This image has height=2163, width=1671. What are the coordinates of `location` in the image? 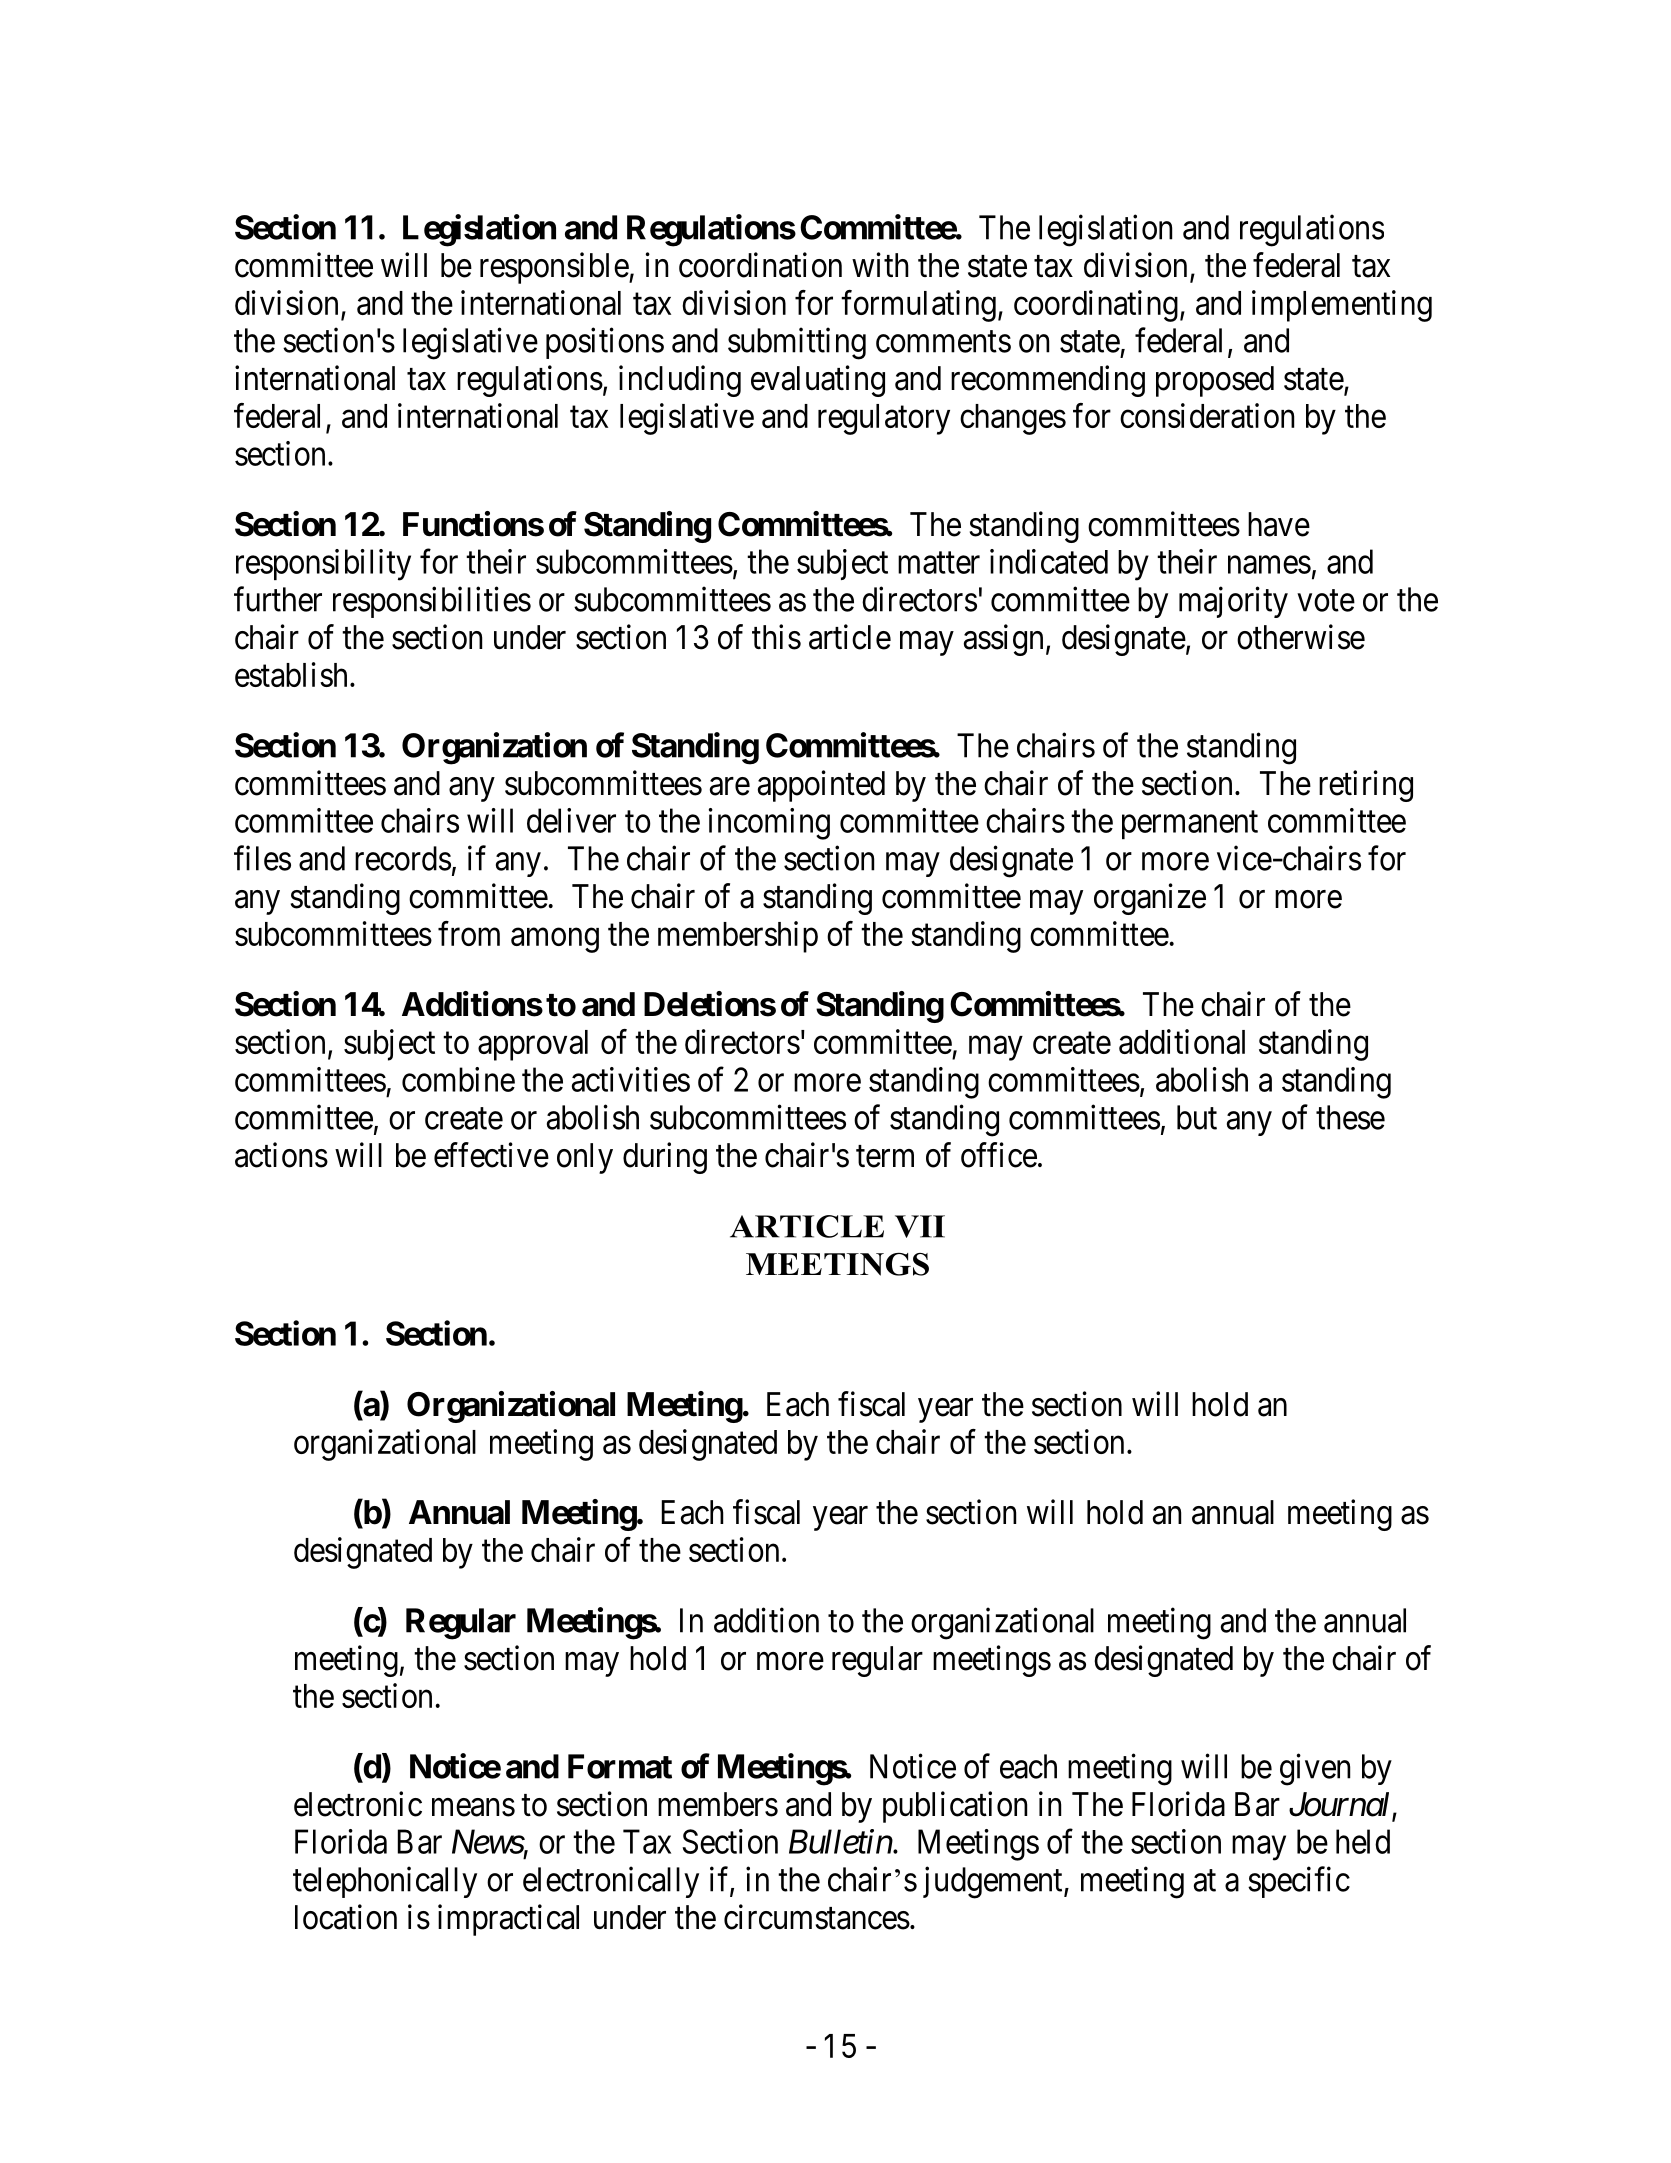 It's located at (346, 1917).
